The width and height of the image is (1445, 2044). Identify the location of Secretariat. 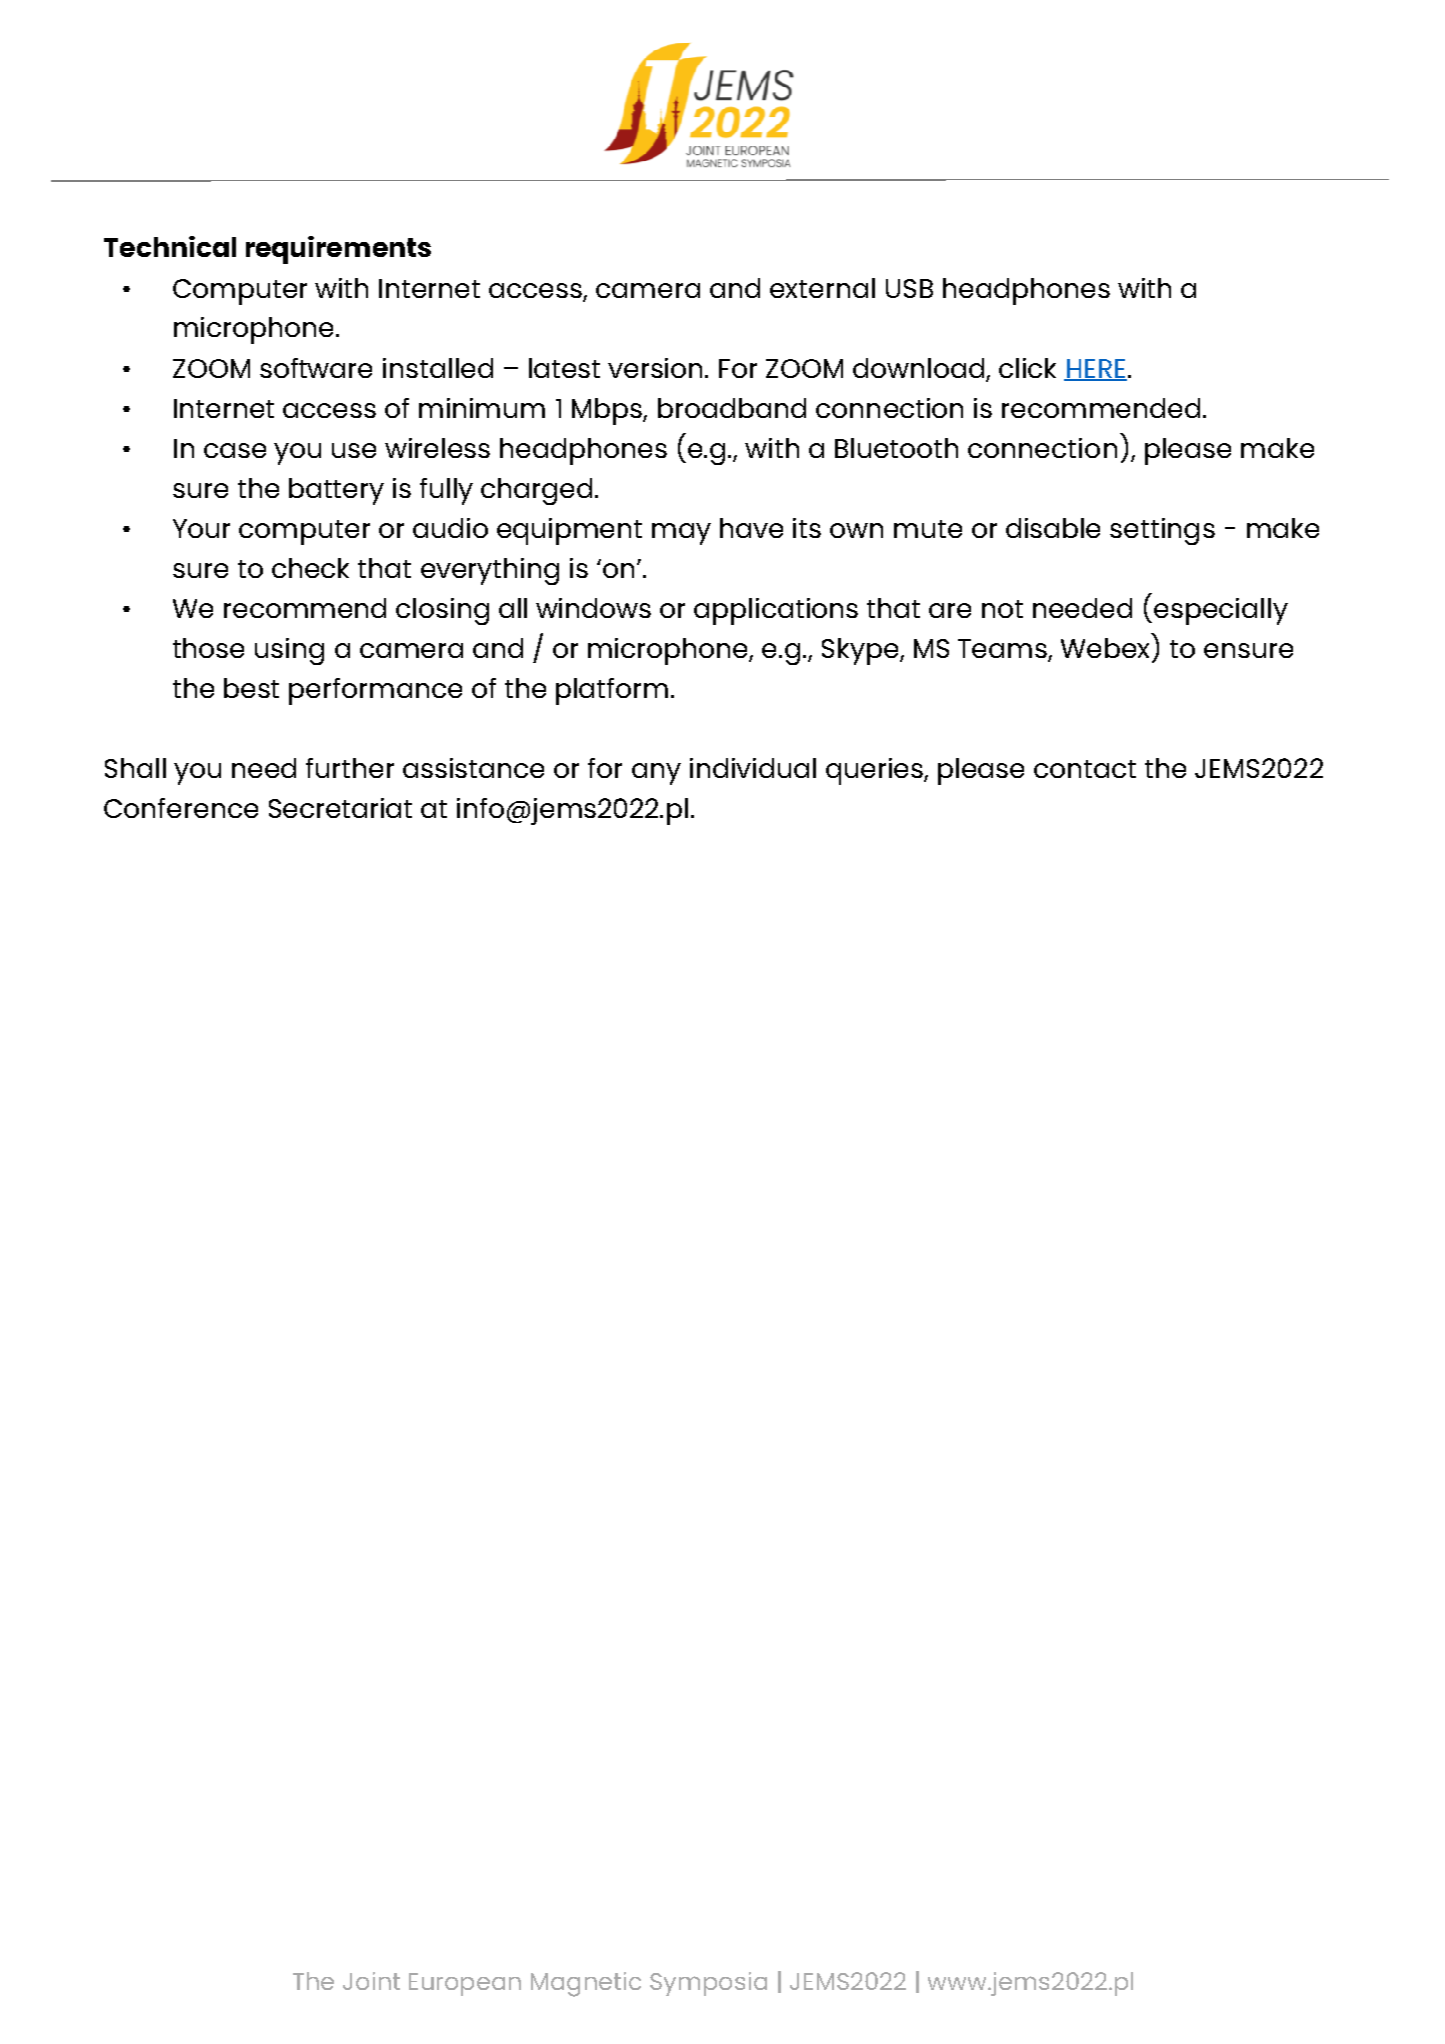
(340, 808).
